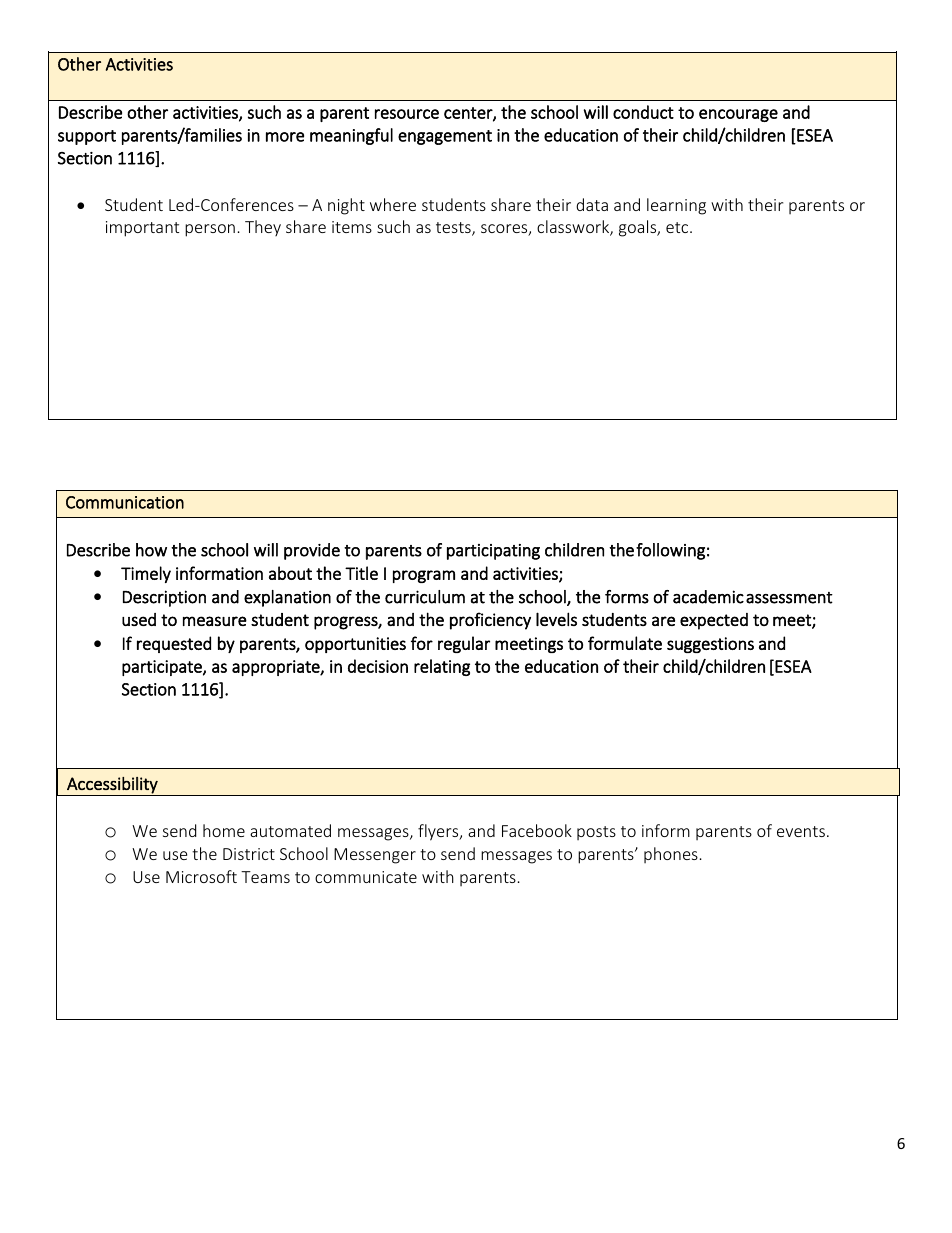 The height and width of the page is (1233, 952). I want to click on support, so click(87, 137).
